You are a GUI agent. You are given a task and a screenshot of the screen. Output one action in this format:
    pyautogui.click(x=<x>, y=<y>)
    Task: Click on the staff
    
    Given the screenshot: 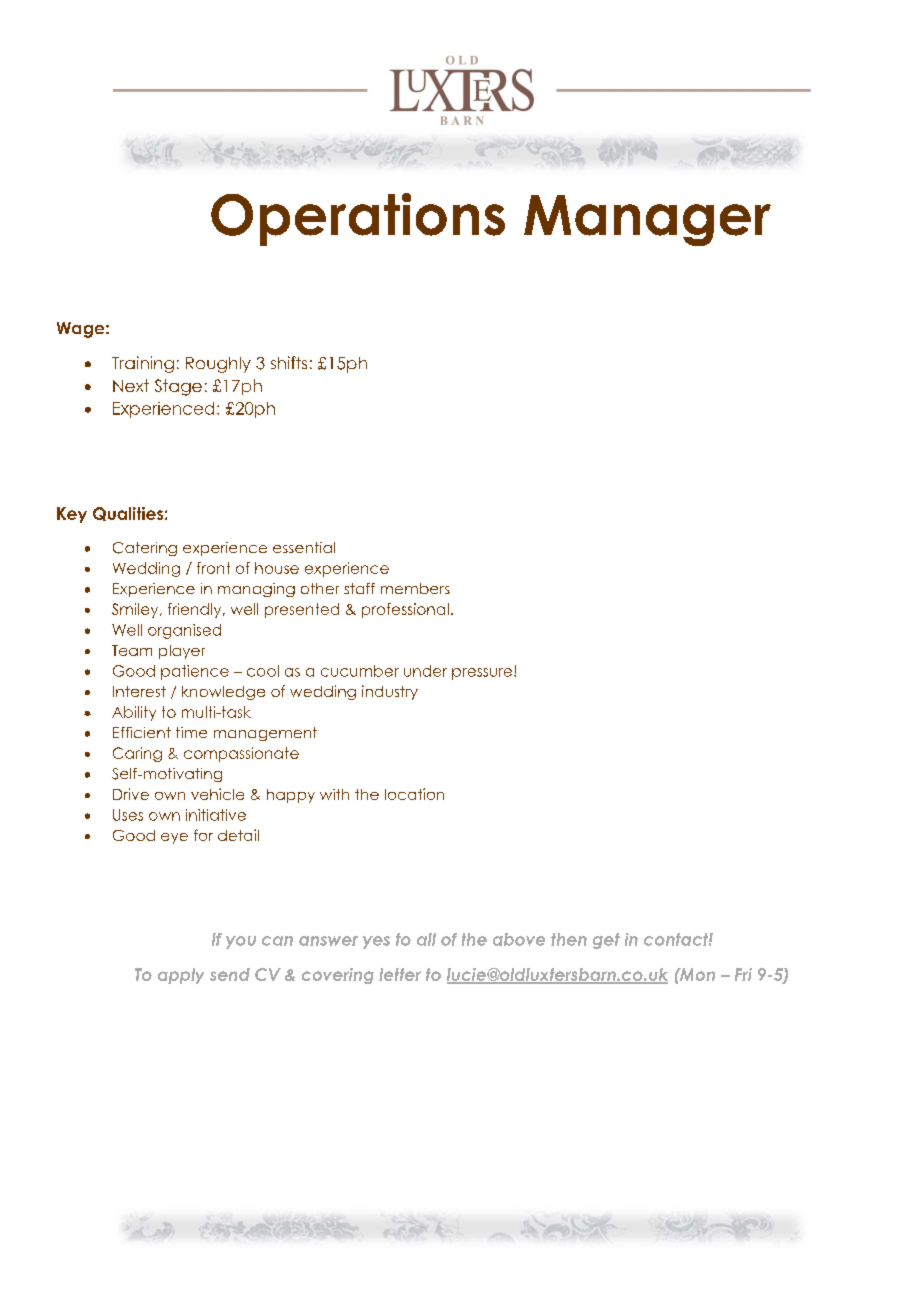 What is the action you would take?
    pyautogui.click(x=359, y=588)
